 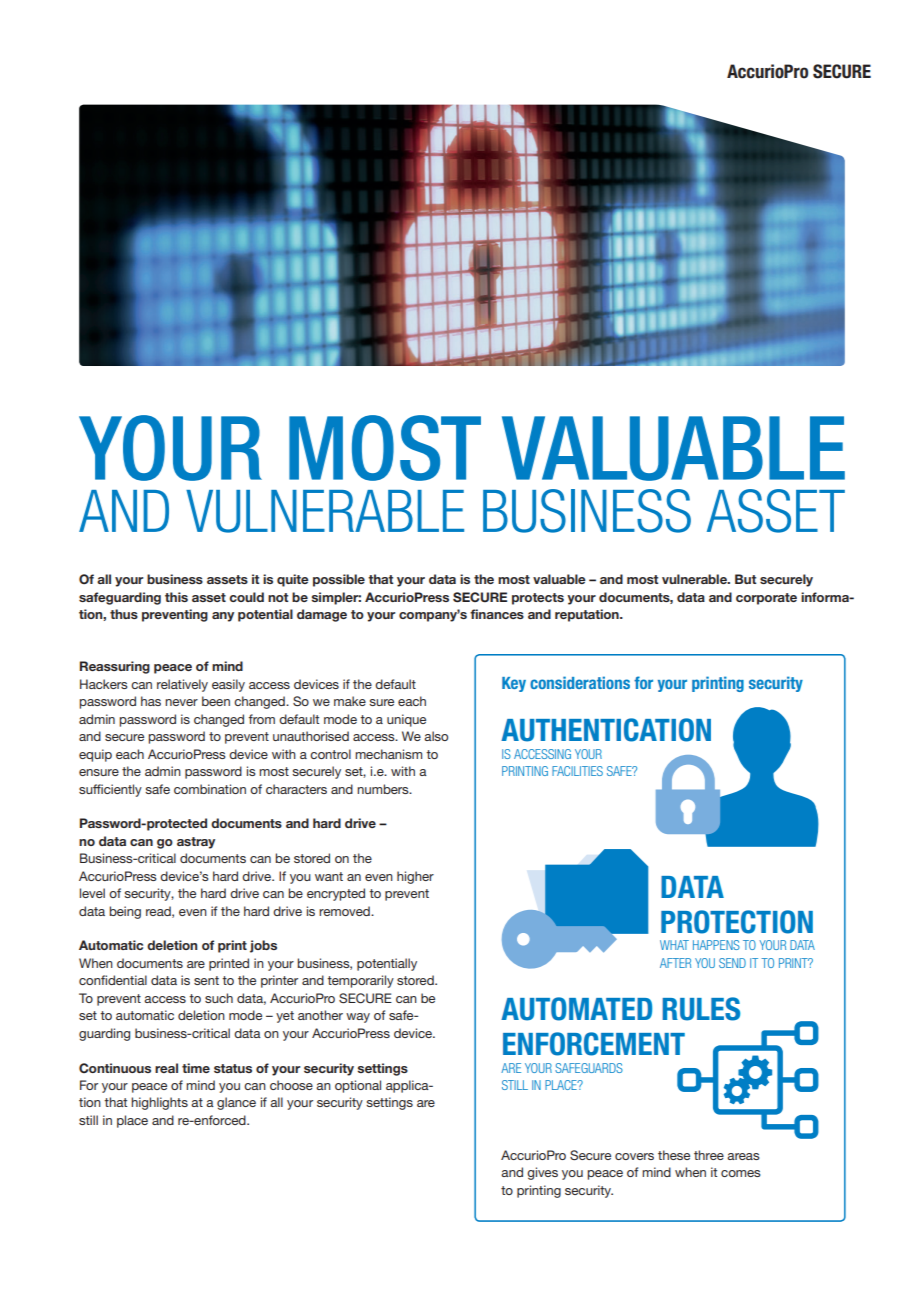 What do you see at coordinates (176, 597) in the image?
I see `this` at bounding box center [176, 597].
